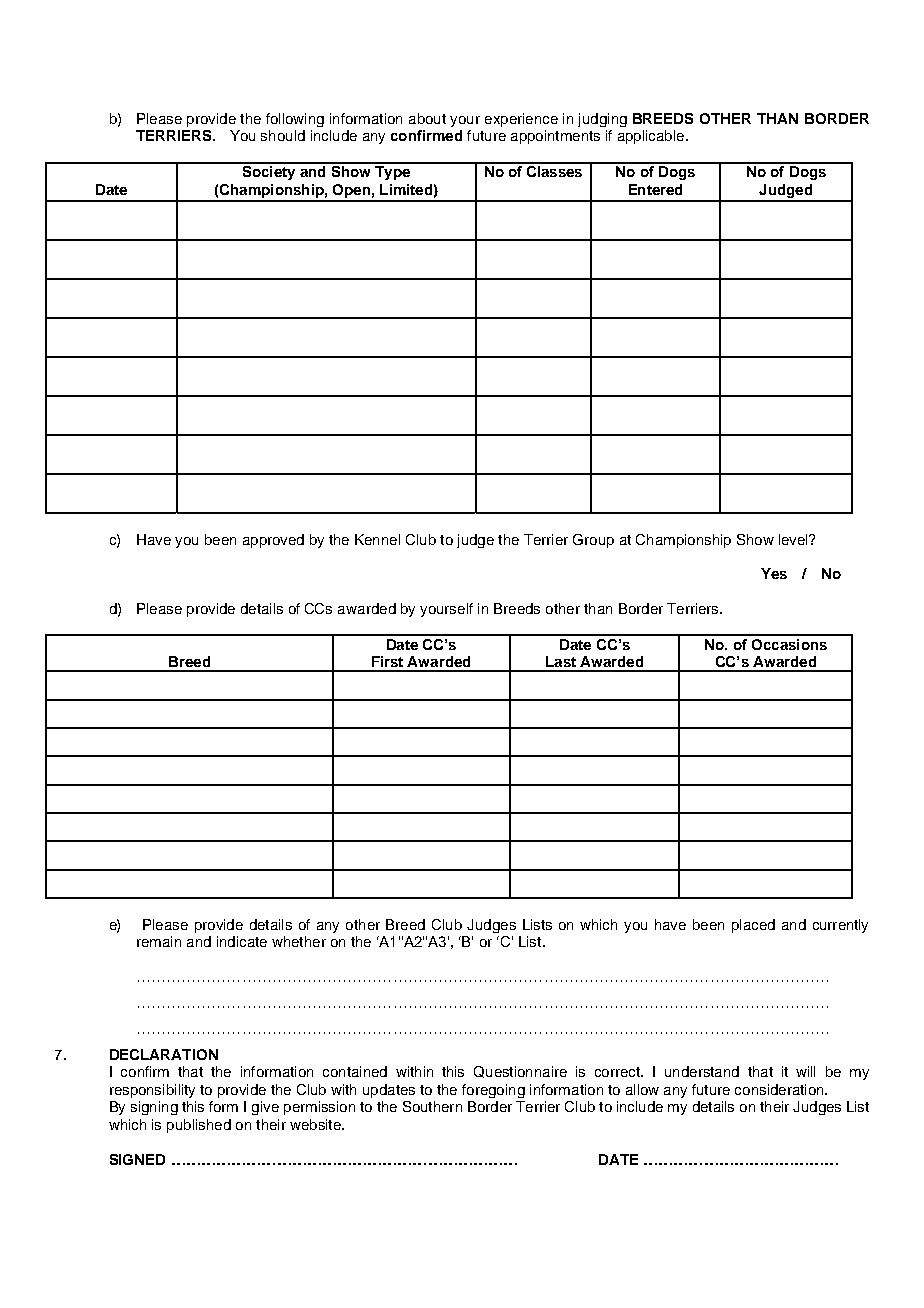  Describe the element at coordinates (199, 1126) in the screenshot. I see `published` at that location.
